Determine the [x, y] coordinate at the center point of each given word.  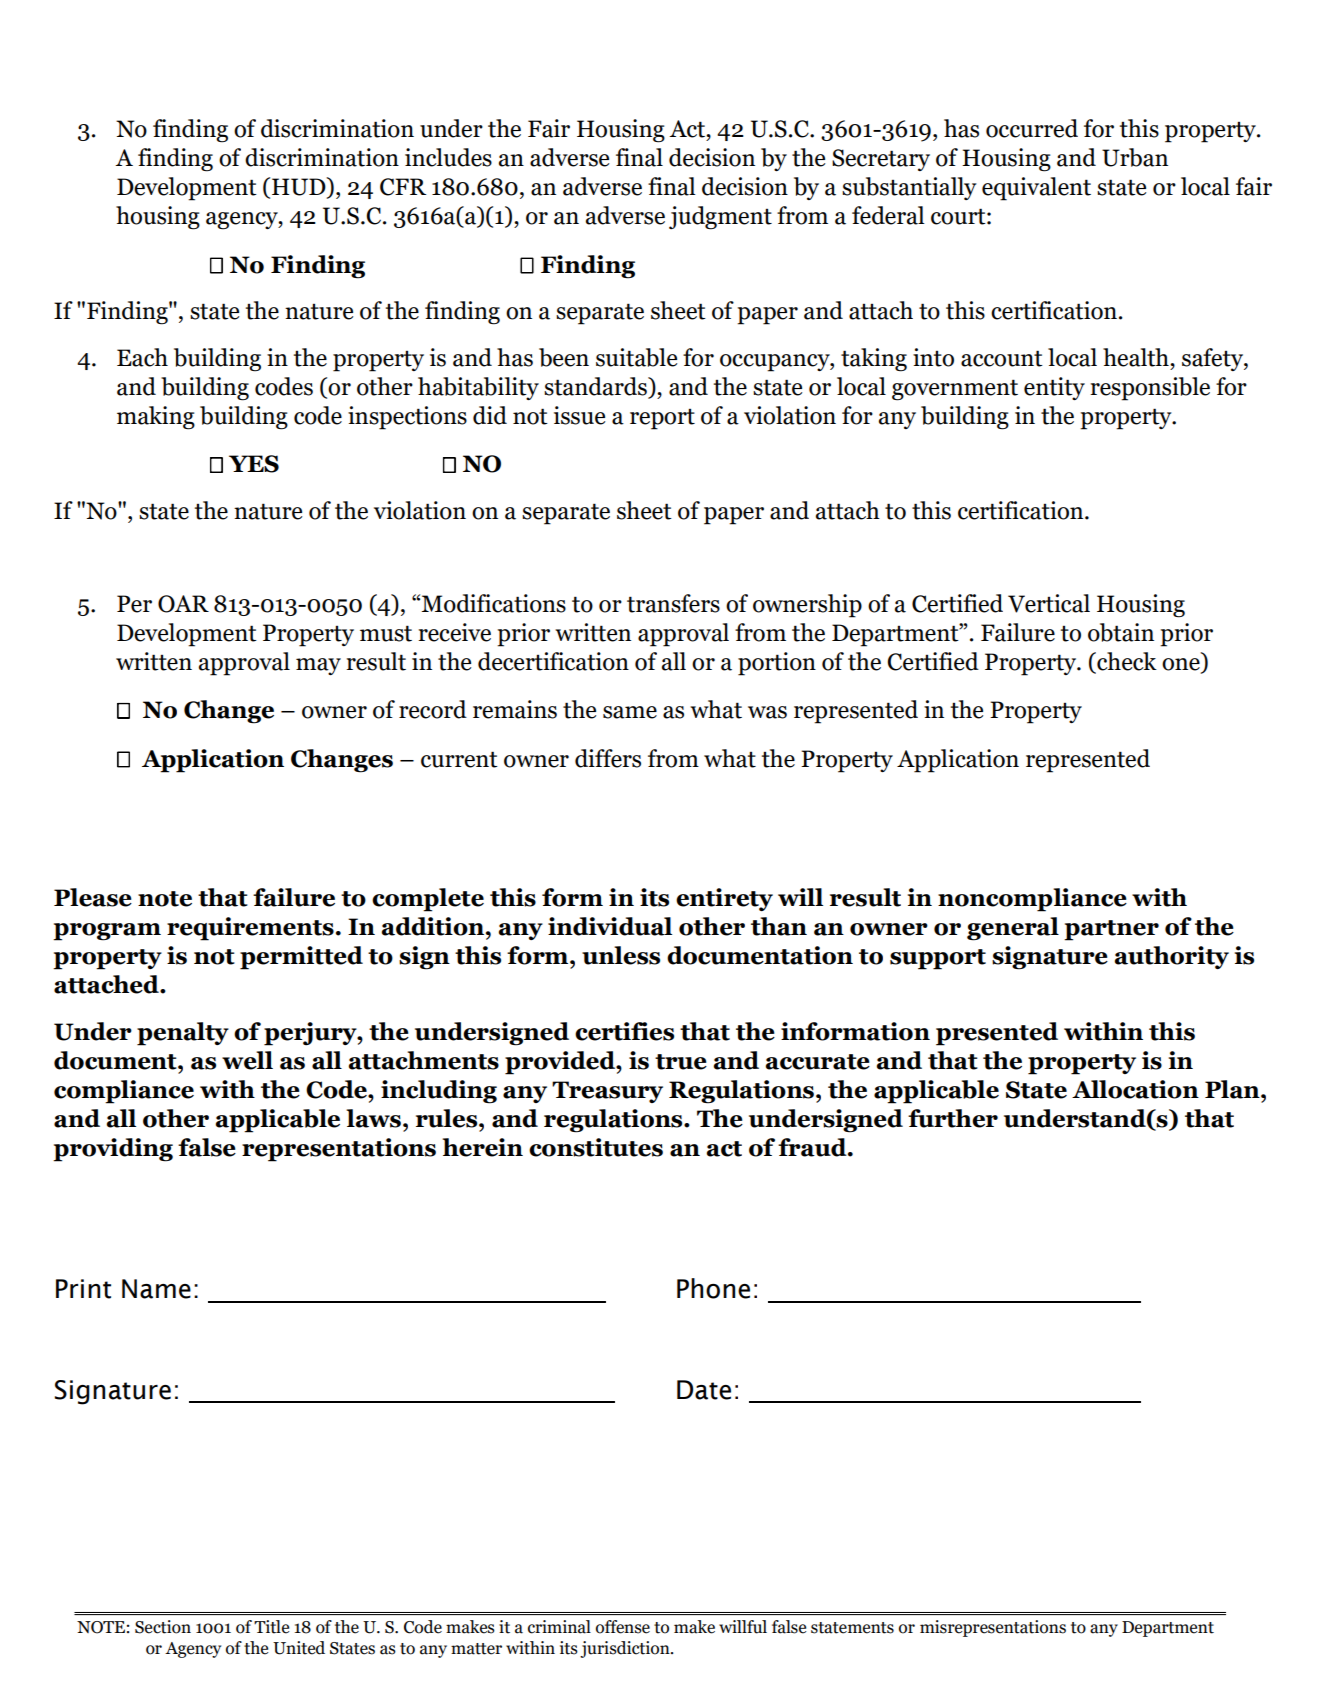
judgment [720, 218]
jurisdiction [626, 1649]
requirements [250, 929]
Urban [1135, 157]
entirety [724, 899]
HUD [300, 187]
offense [623, 1627]
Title [272, 1627]
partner [1111, 930]
